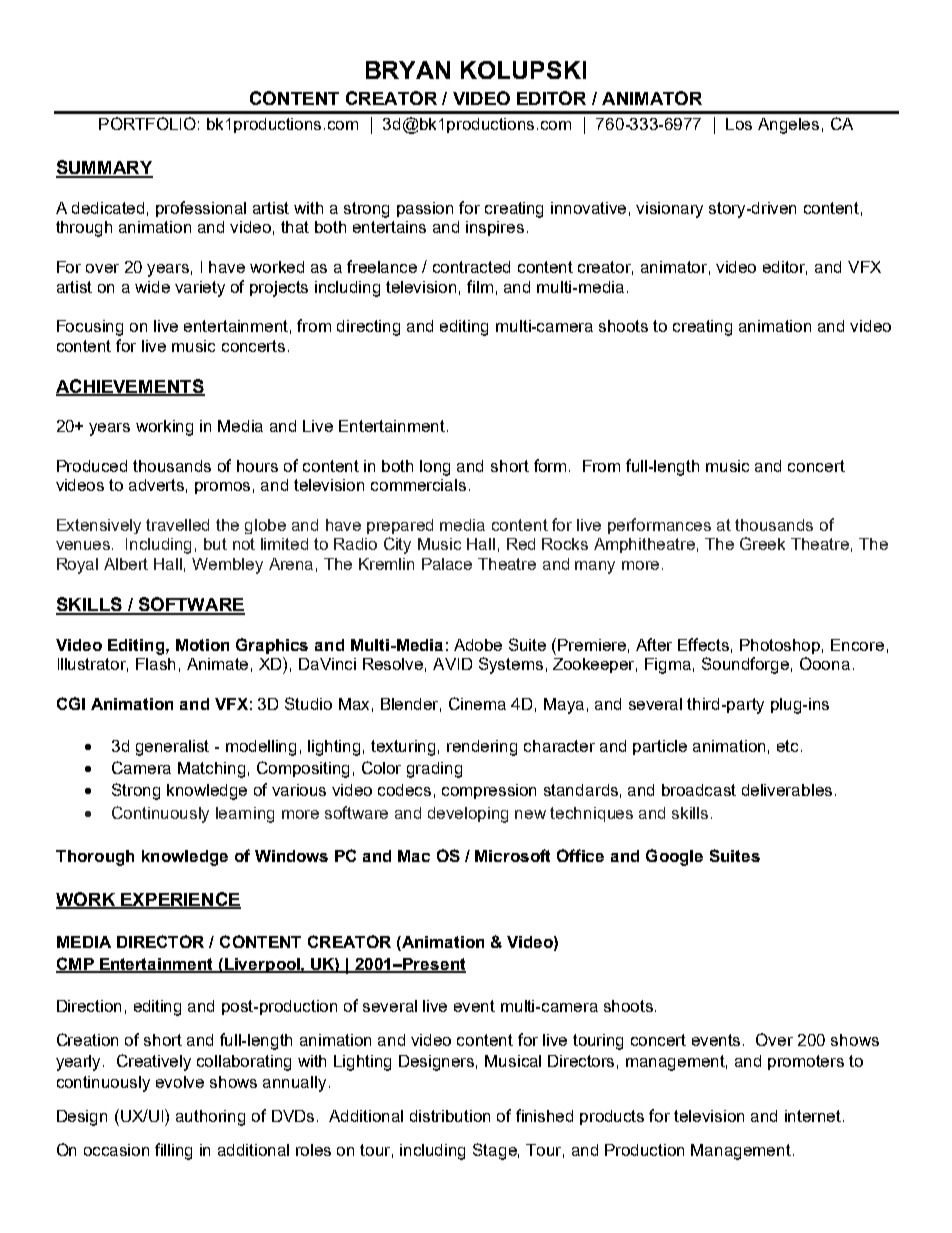 The width and height of the page is (952, 1233). Describe the element at coordinates (210, 1118) in the page. I see `authoring` at that location.
